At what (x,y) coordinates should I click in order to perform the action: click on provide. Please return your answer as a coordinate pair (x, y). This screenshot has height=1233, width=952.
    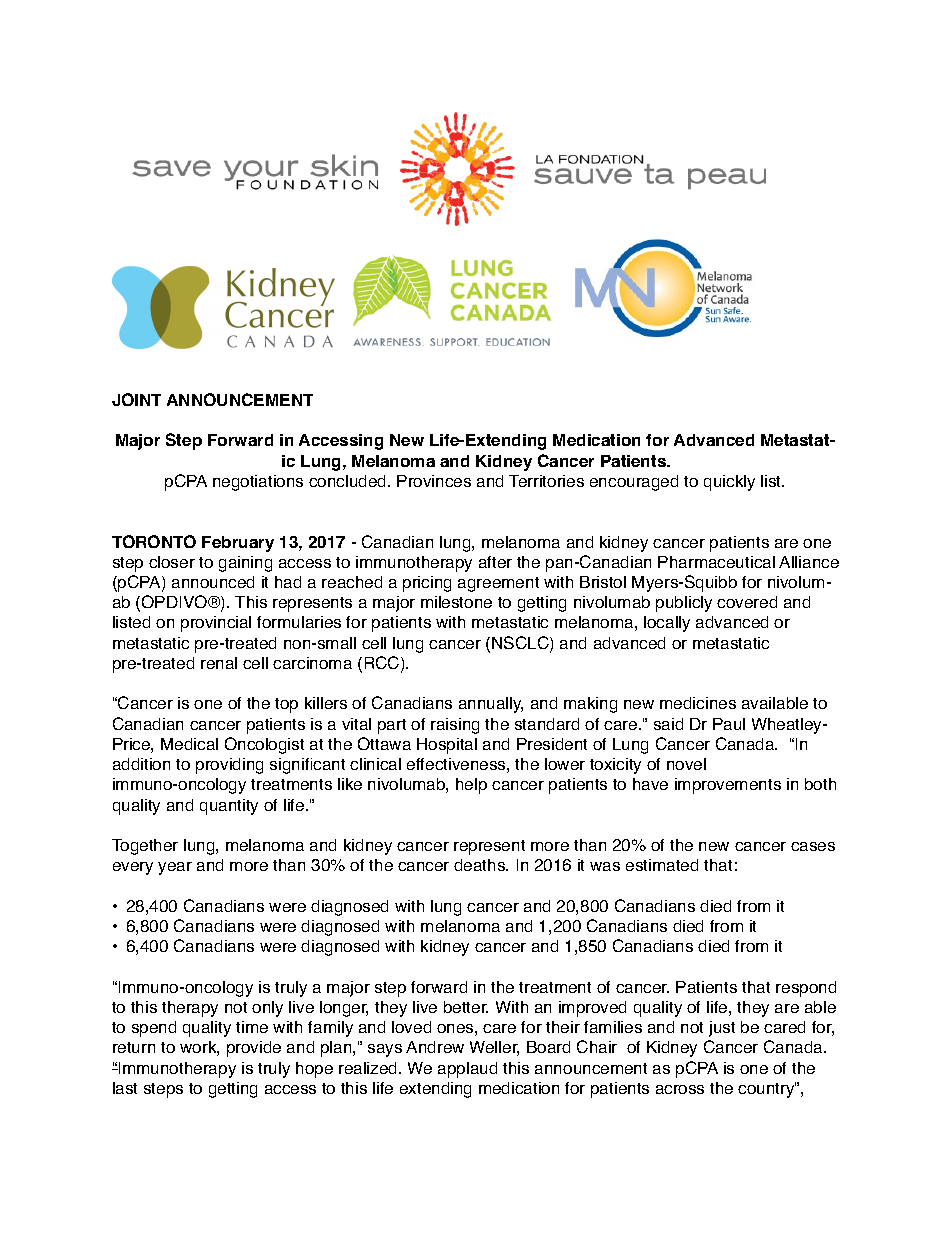
    Looking at the image, I should click on (254, 1049).
